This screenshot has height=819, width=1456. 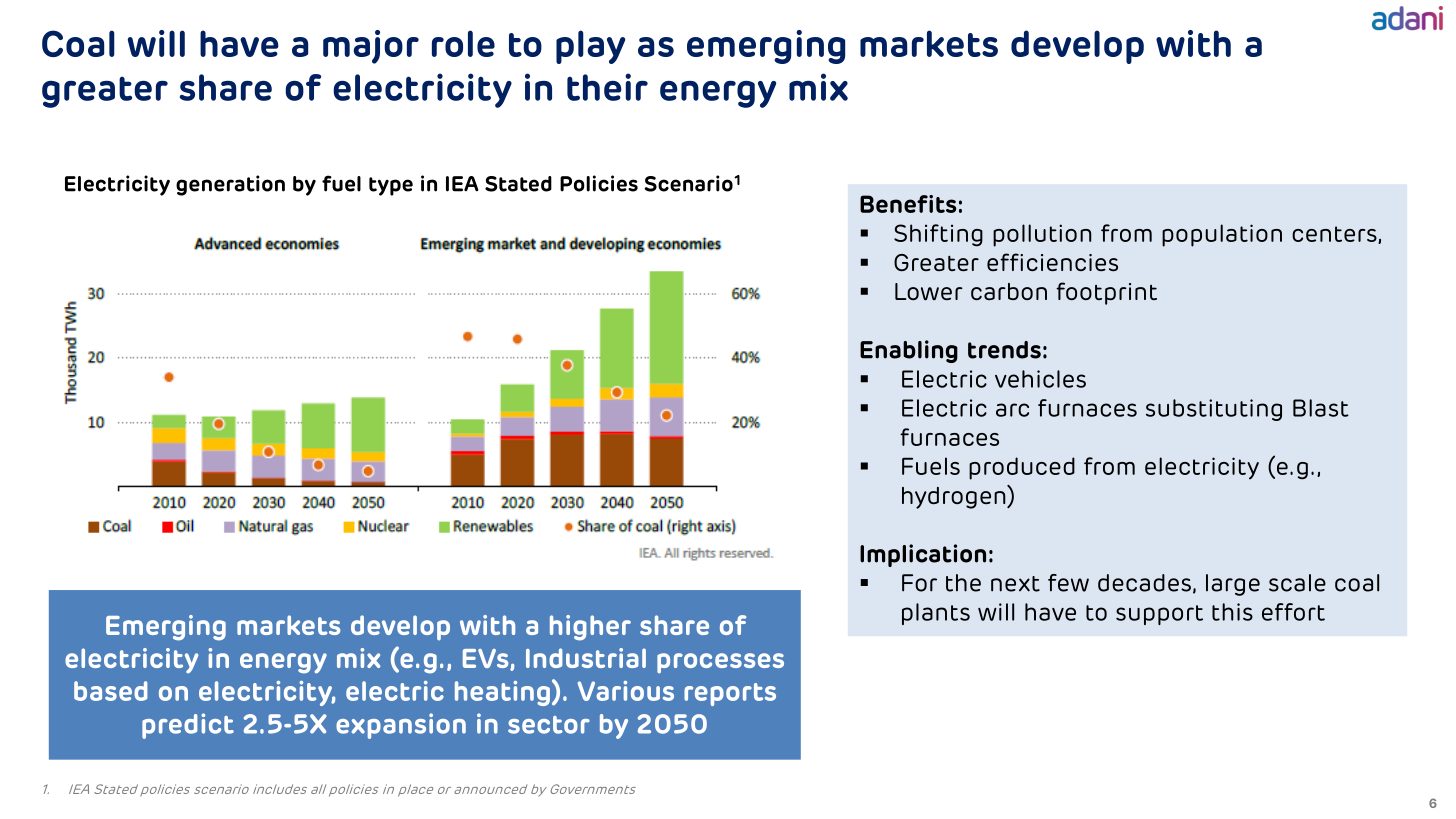 What do you see at coordinates (923, 555) in the screenshot?
I see `Implication` at bounding box center [923, 555].
